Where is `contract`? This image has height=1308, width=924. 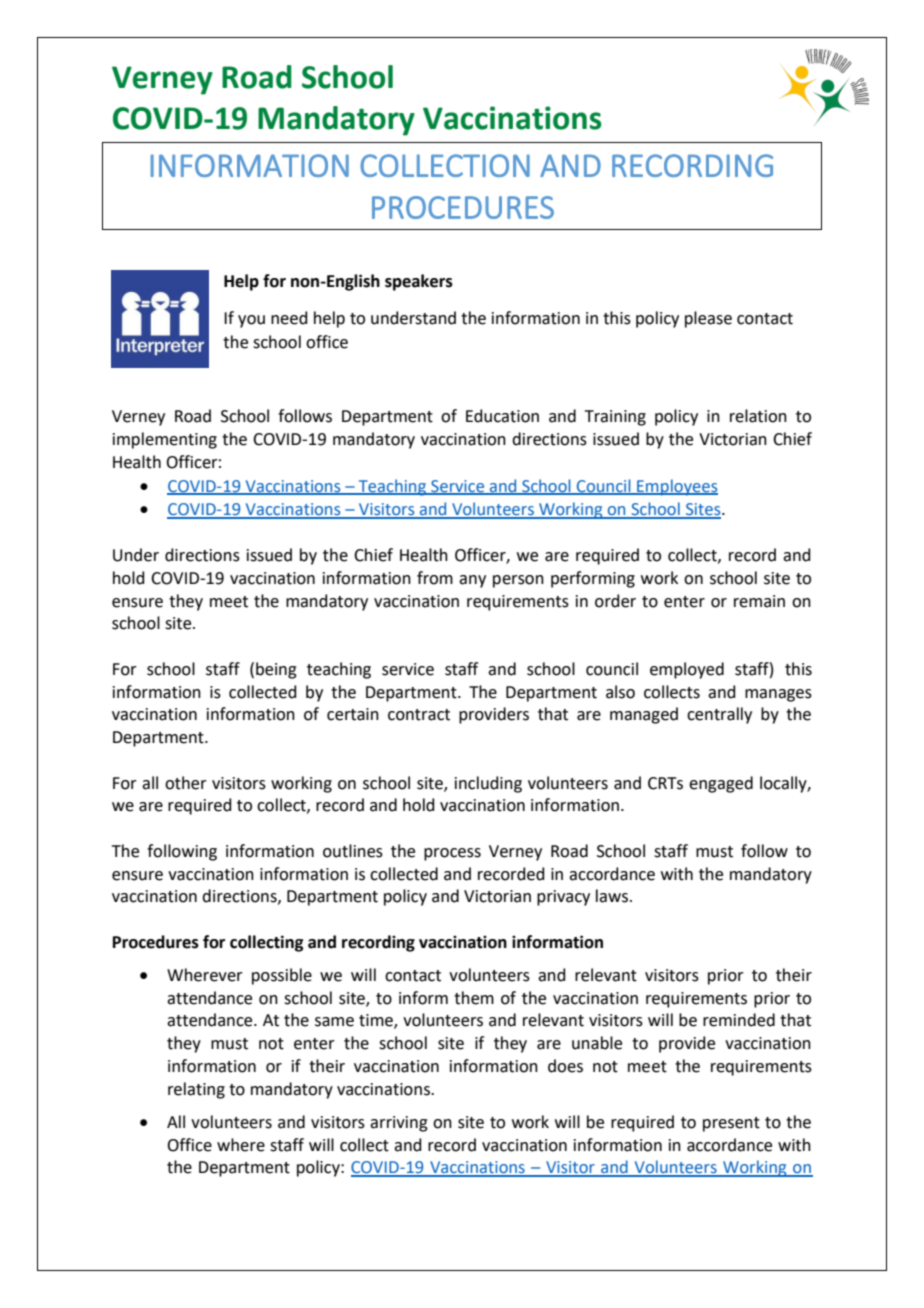 contract is located at coordinates (419, 715).
